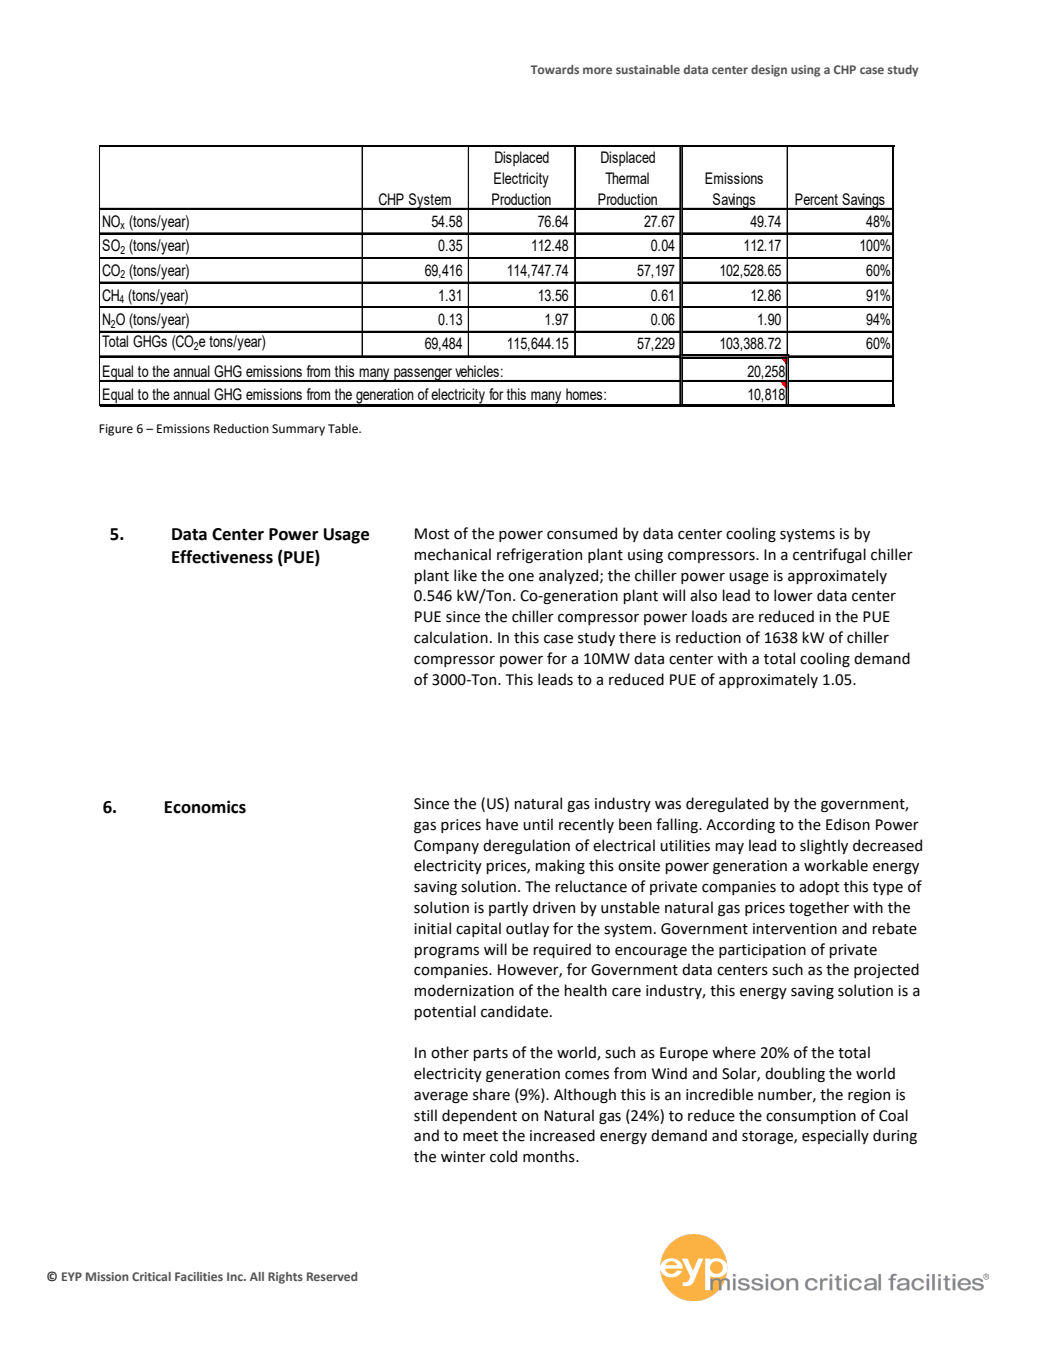 Image resolution: width=1041 pixels, height=1347 pixels. I want to click on calculation, so click(451, 637).
